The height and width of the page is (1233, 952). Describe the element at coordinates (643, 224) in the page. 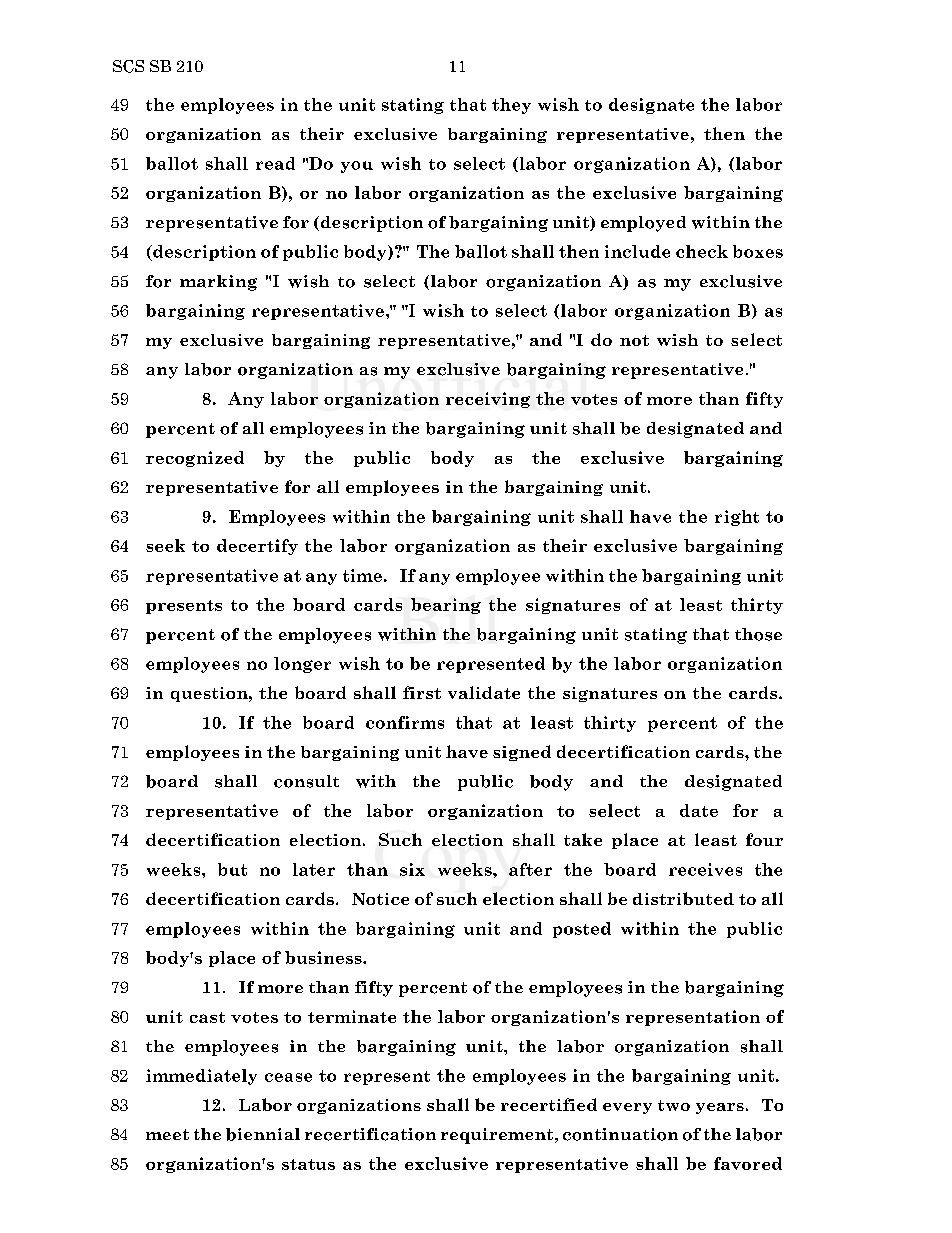

I see `employed` at that location.
